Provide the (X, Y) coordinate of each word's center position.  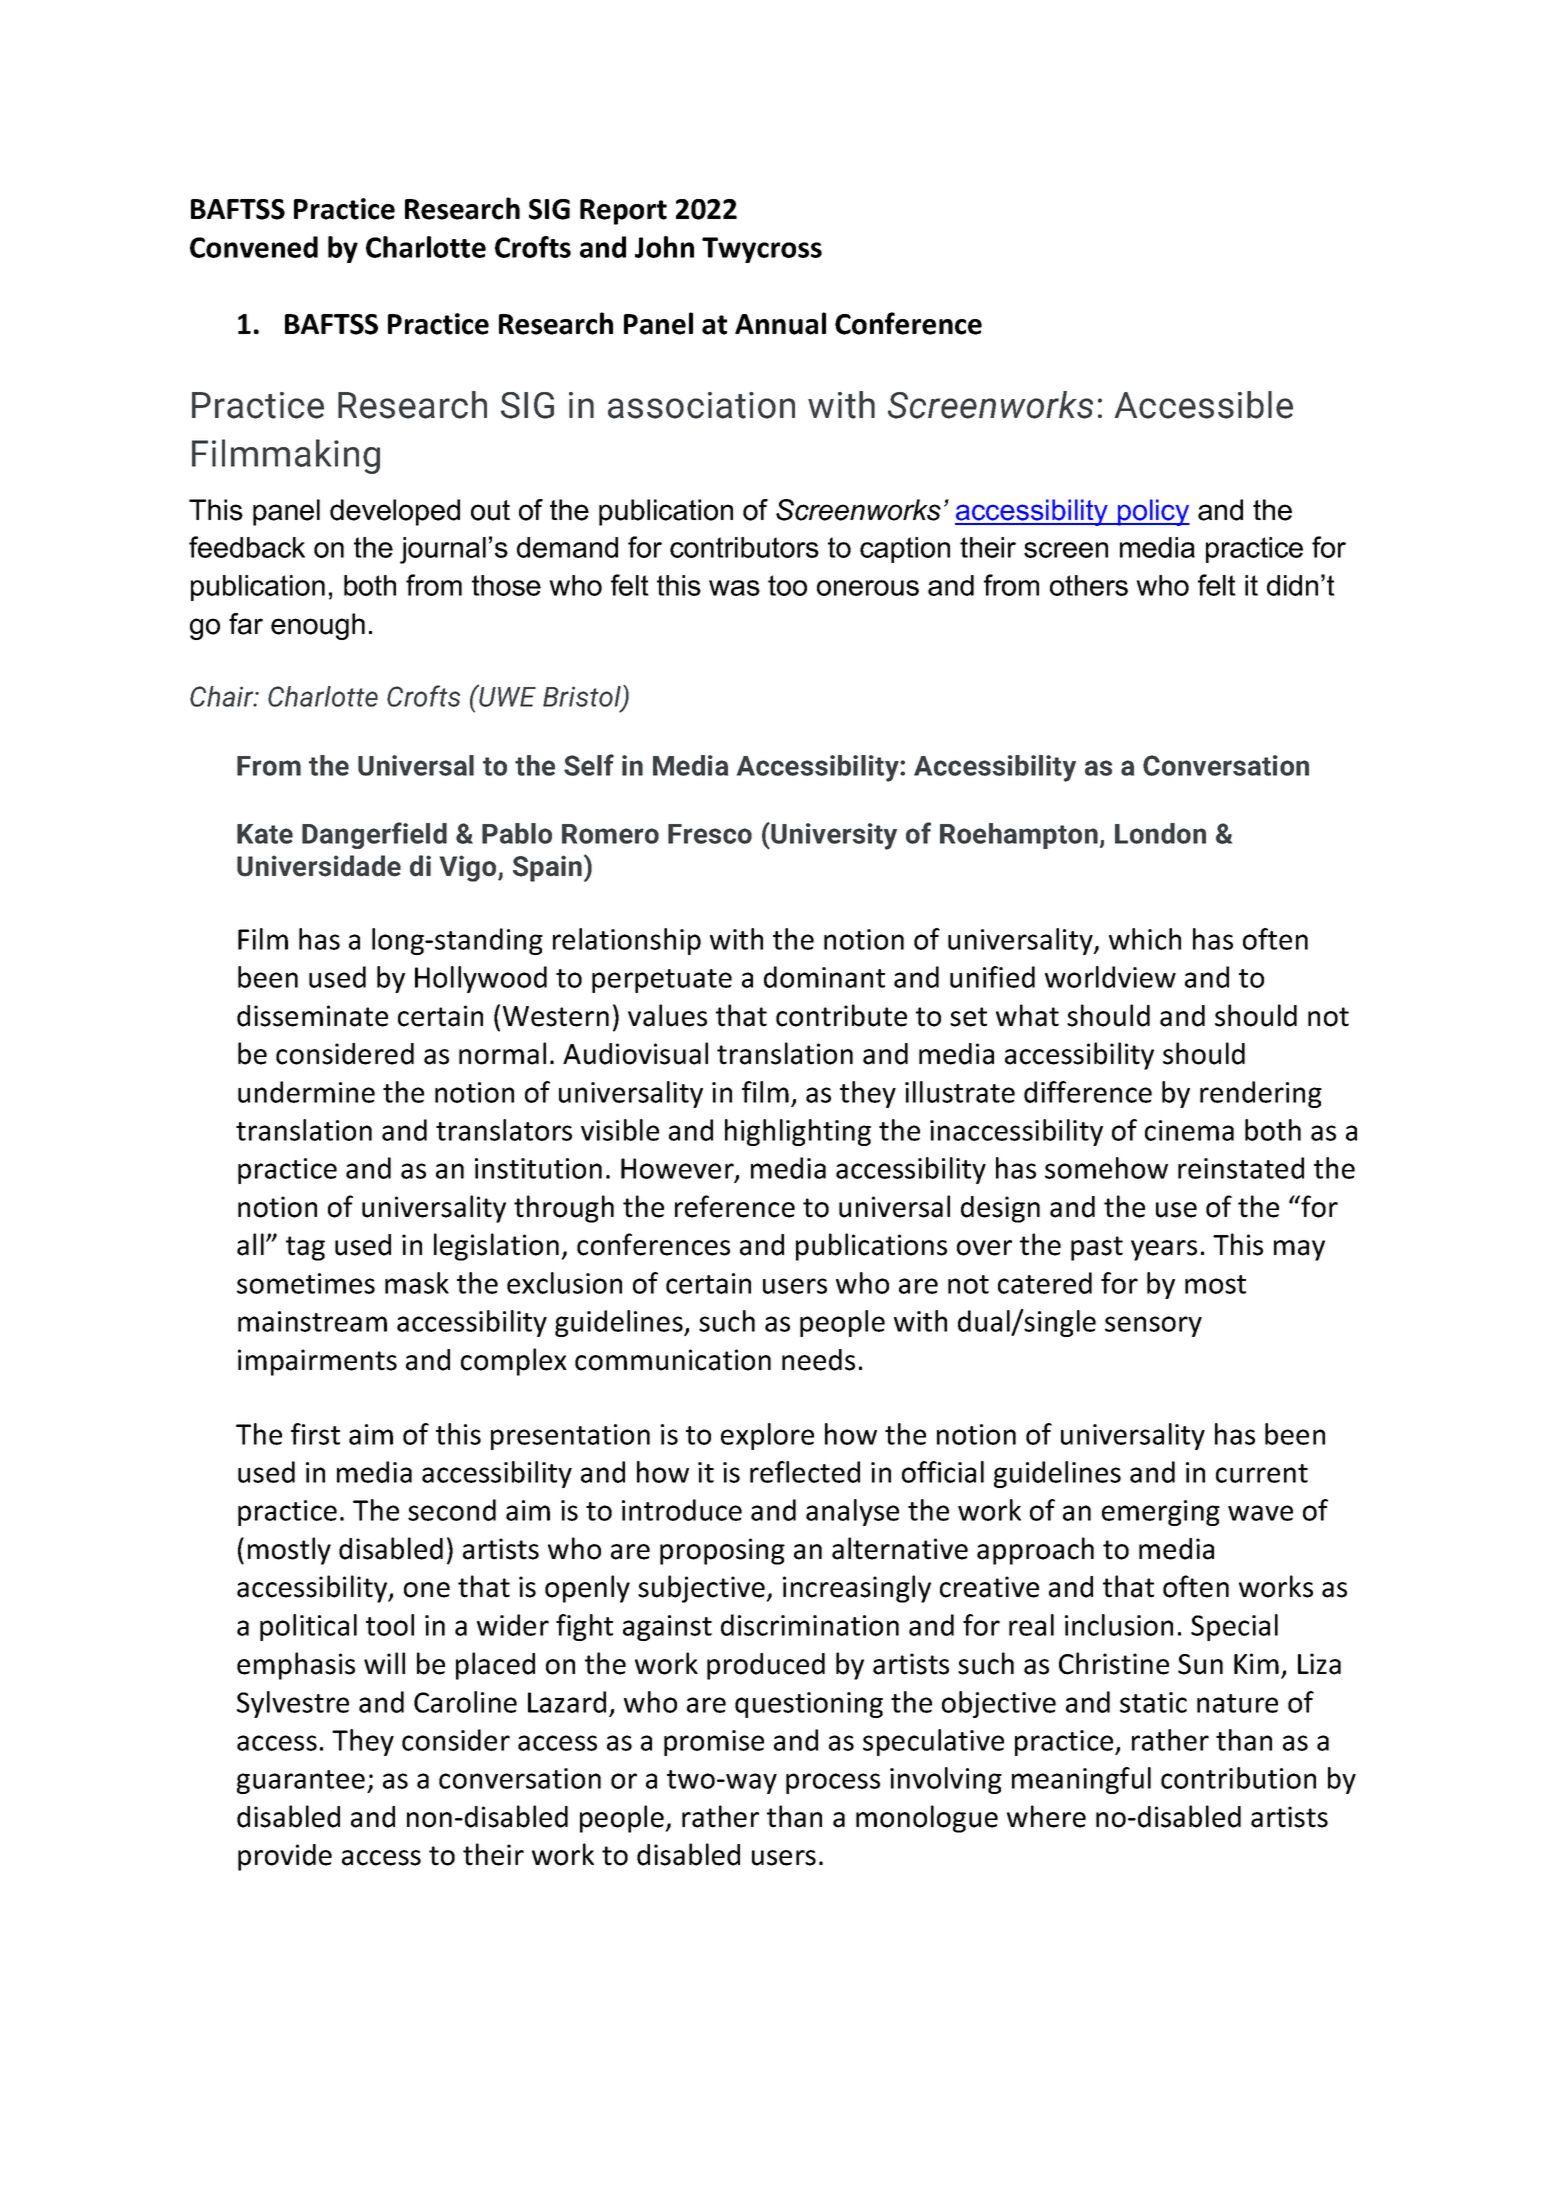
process (833, 1783)
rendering (1261, 1094)
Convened (254, 247)
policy (1153, 512)
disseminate (312, 1016)
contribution (1238, 1778)
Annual (780, 323)
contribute (841, 1015)
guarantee (301, 1782)
